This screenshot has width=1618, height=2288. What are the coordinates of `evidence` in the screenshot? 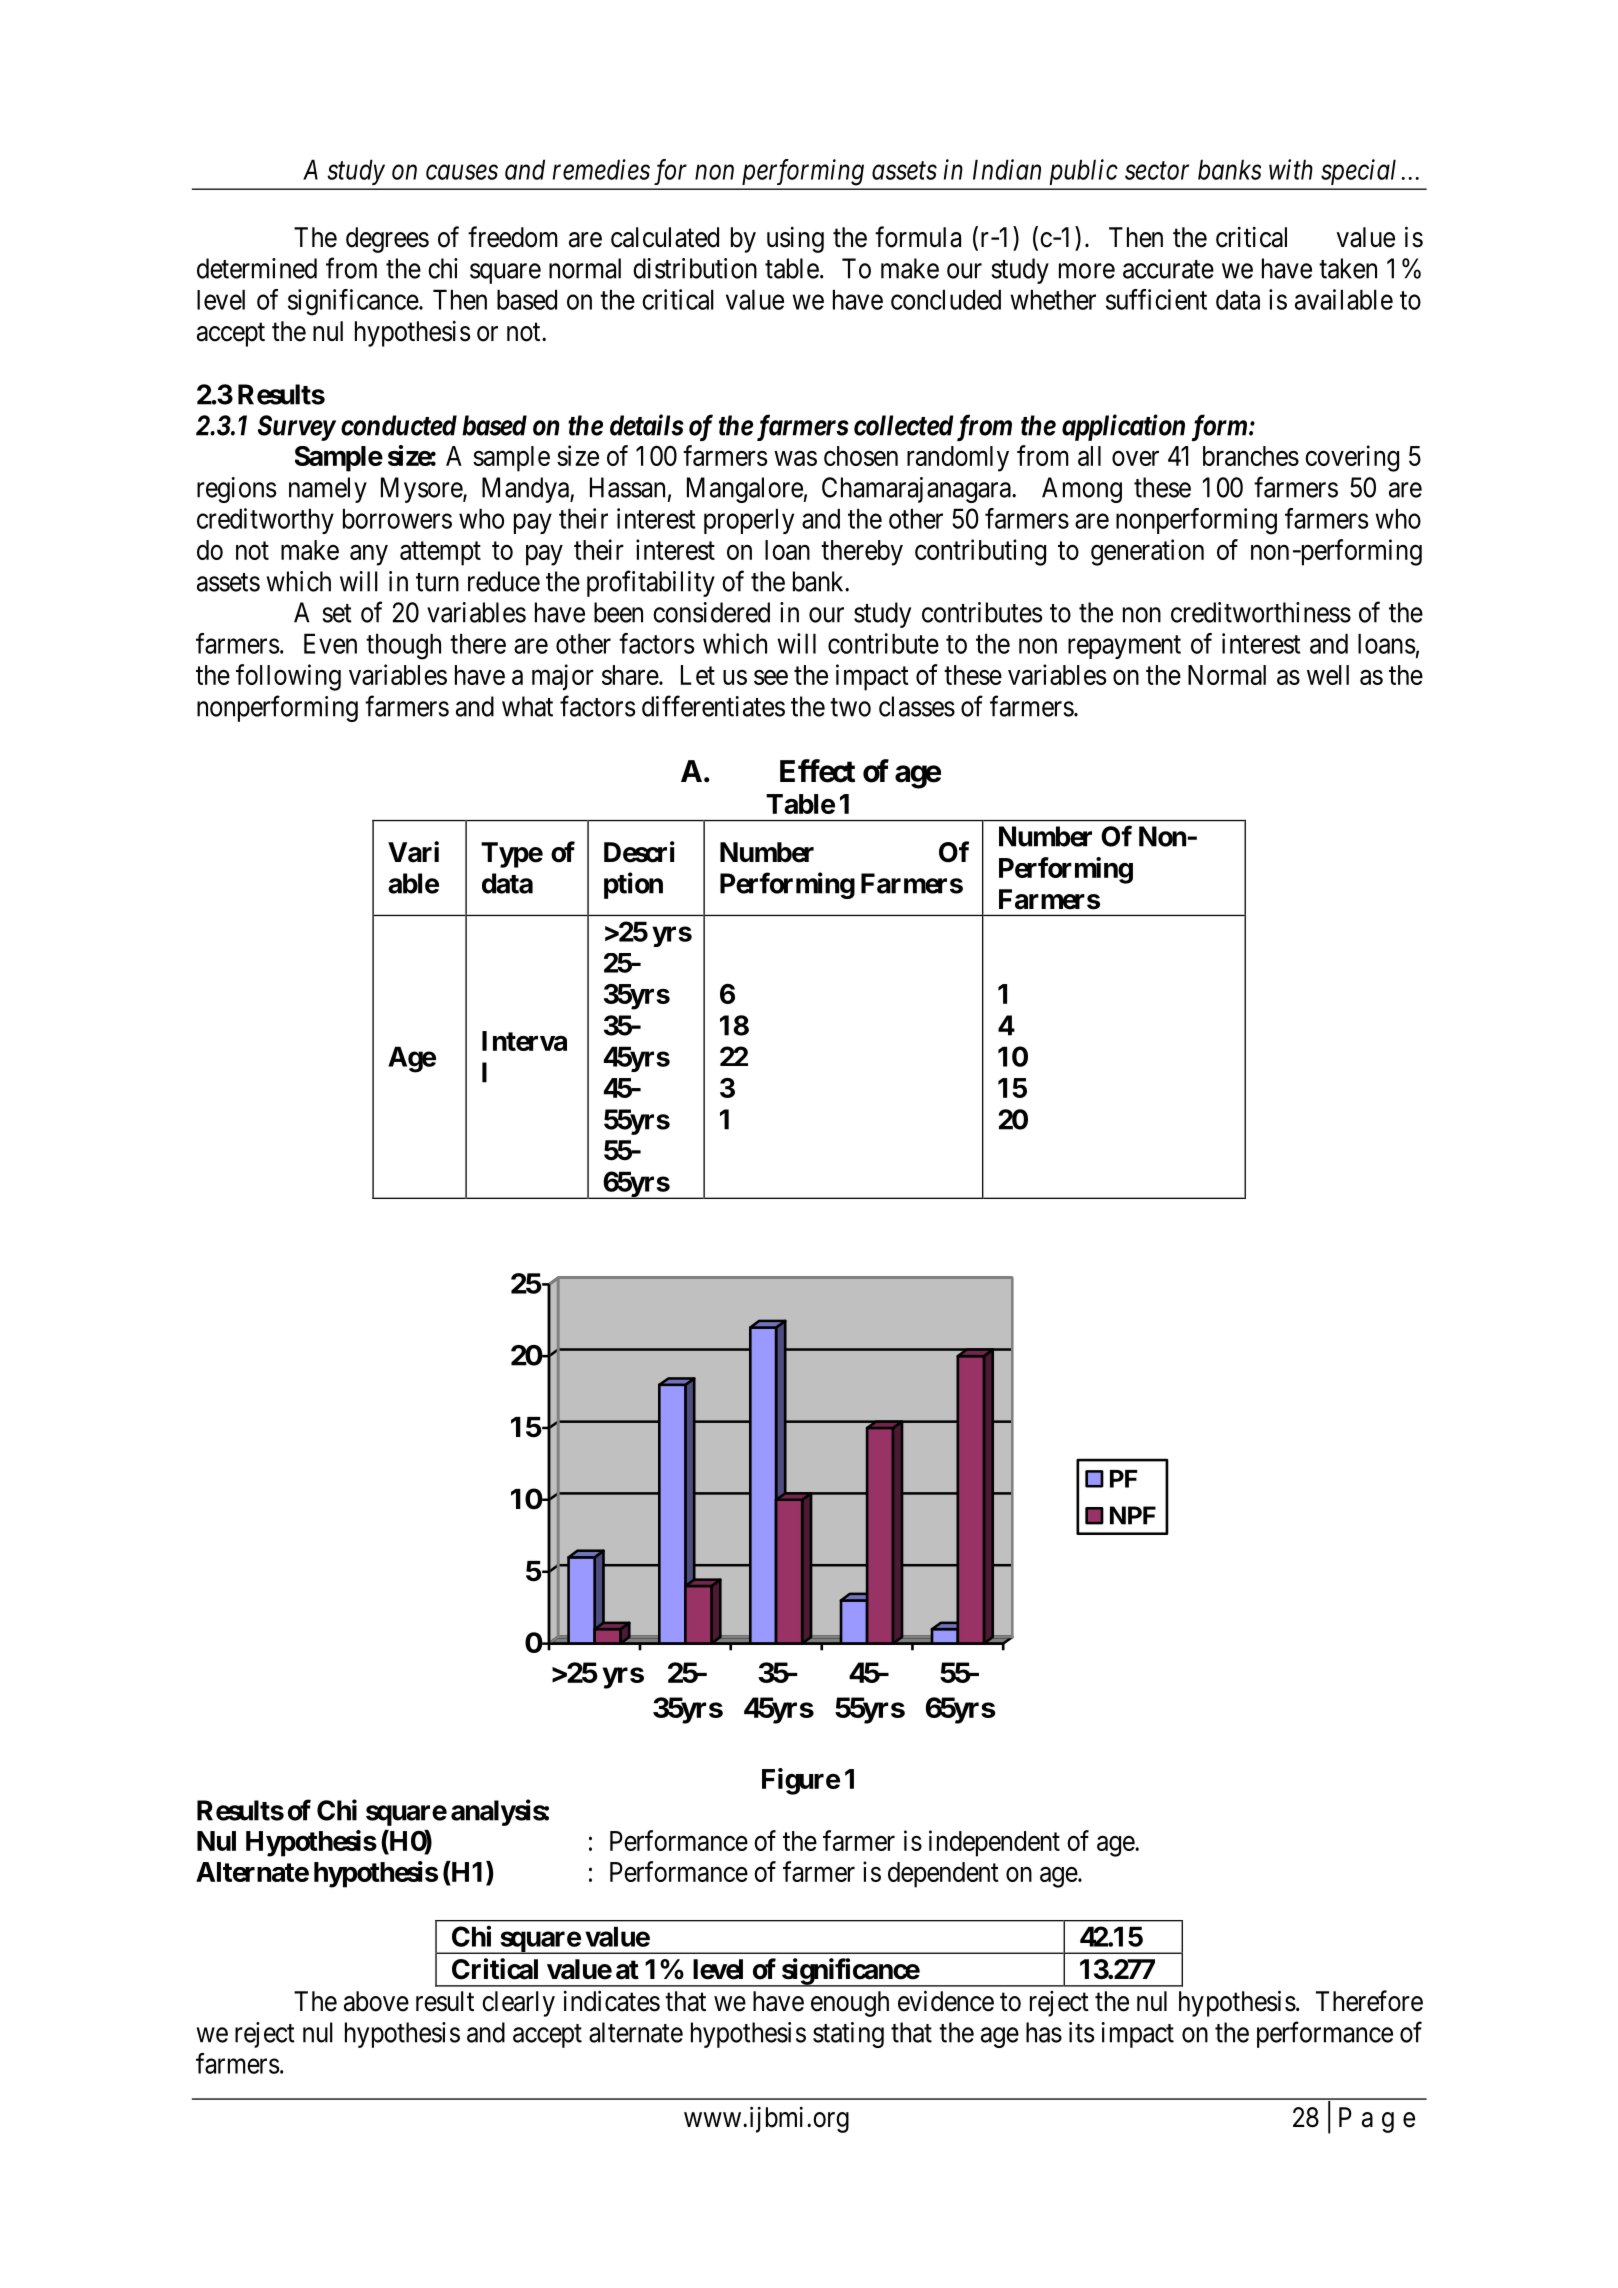 It's located at (946, 2001).
